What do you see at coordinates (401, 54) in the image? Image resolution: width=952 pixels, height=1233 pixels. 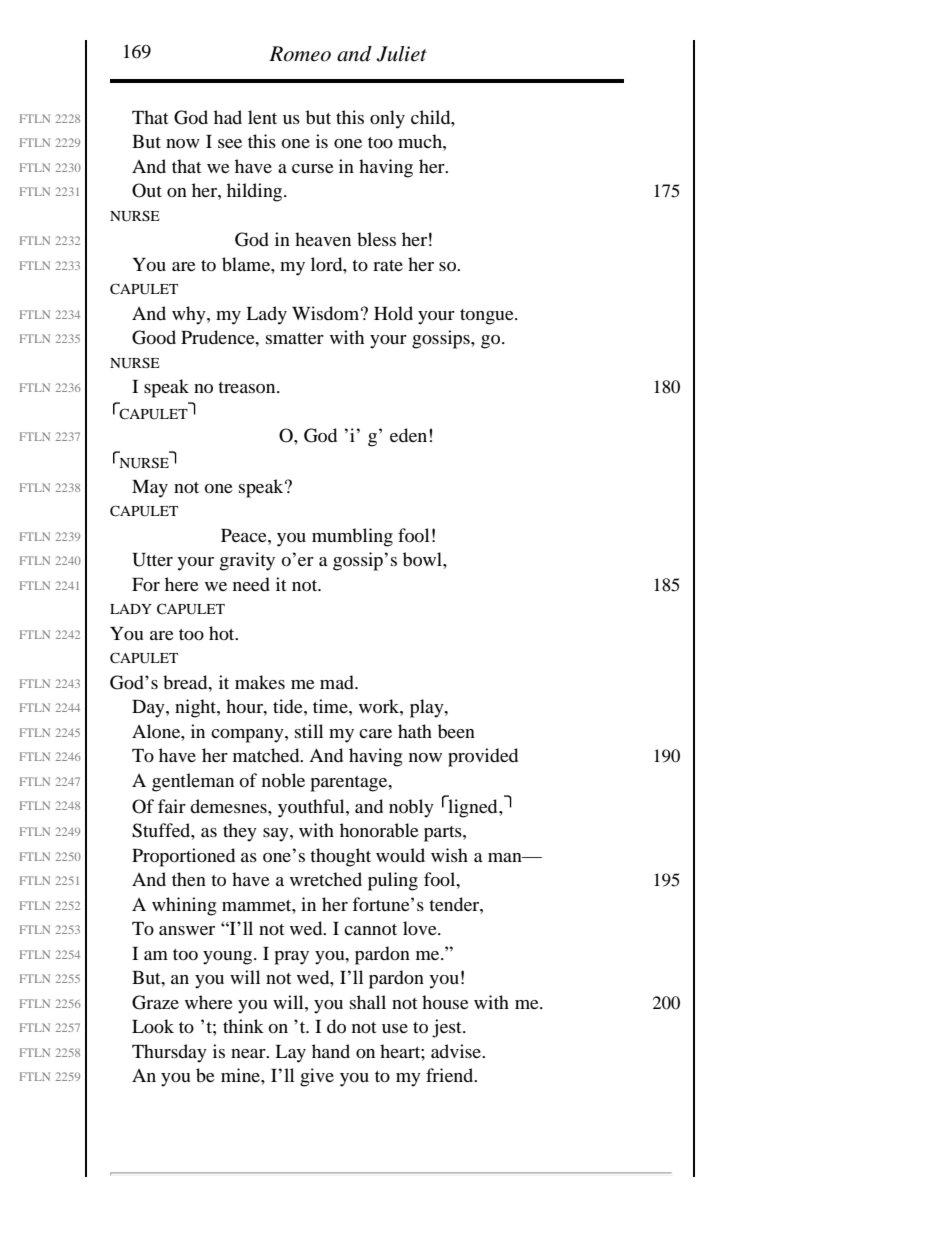 I see `Juliet` at bounding box center [401, 54].
